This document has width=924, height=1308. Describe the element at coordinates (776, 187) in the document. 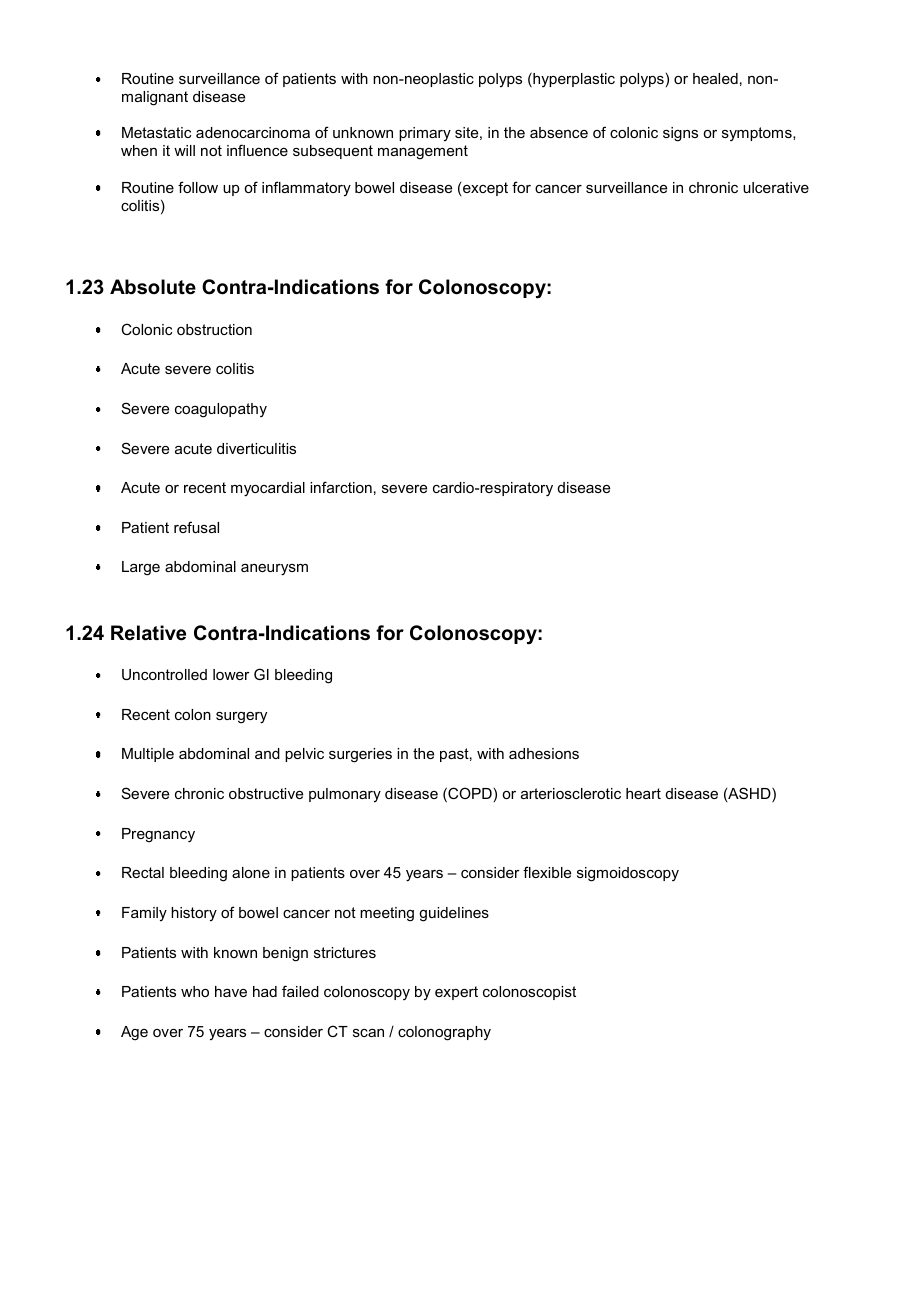

I see `ulcerative` at that location.
